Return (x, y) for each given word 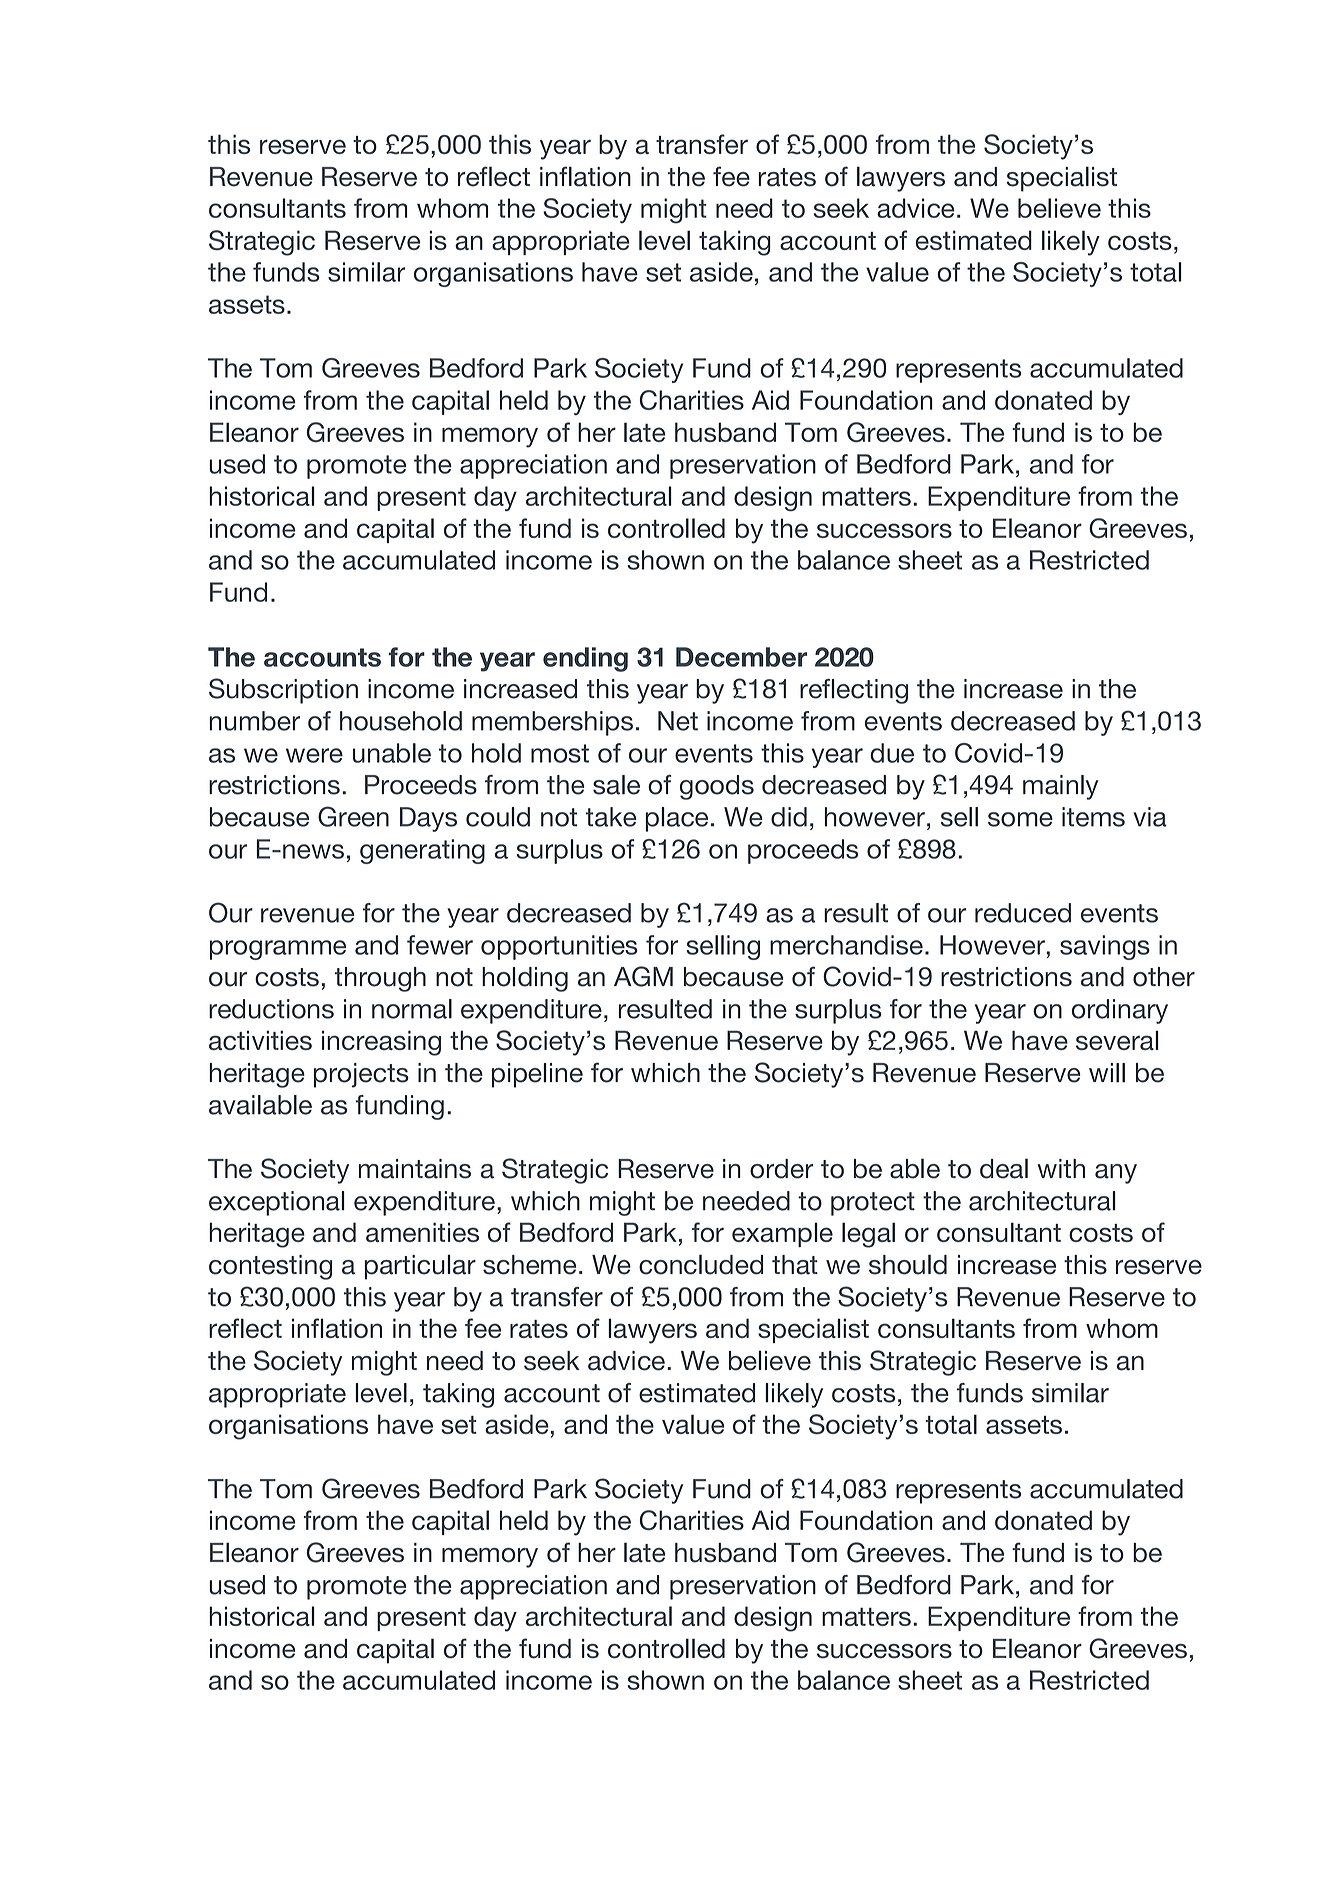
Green (353, 816)
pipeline (537, 1075)
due (892, 753)
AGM (643, 976)
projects (361, 1075)
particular (420, 1267)
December (741, 657)
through (380, 979)
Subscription (283, 691)
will (1107, 1073)
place (676, 819)
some (1020, 819)
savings (1105, 947)
